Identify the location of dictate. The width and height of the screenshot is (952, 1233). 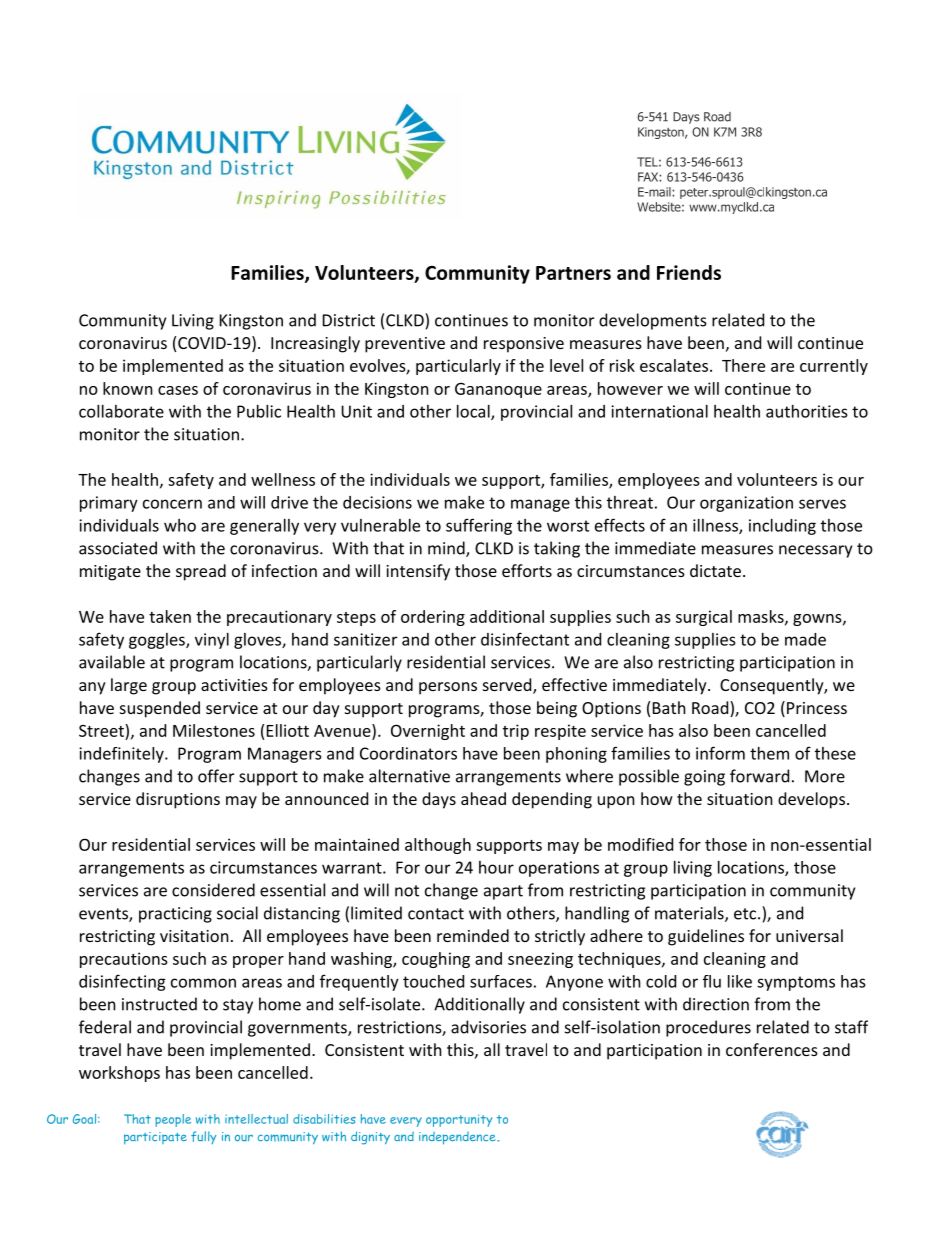
(715, 570).
